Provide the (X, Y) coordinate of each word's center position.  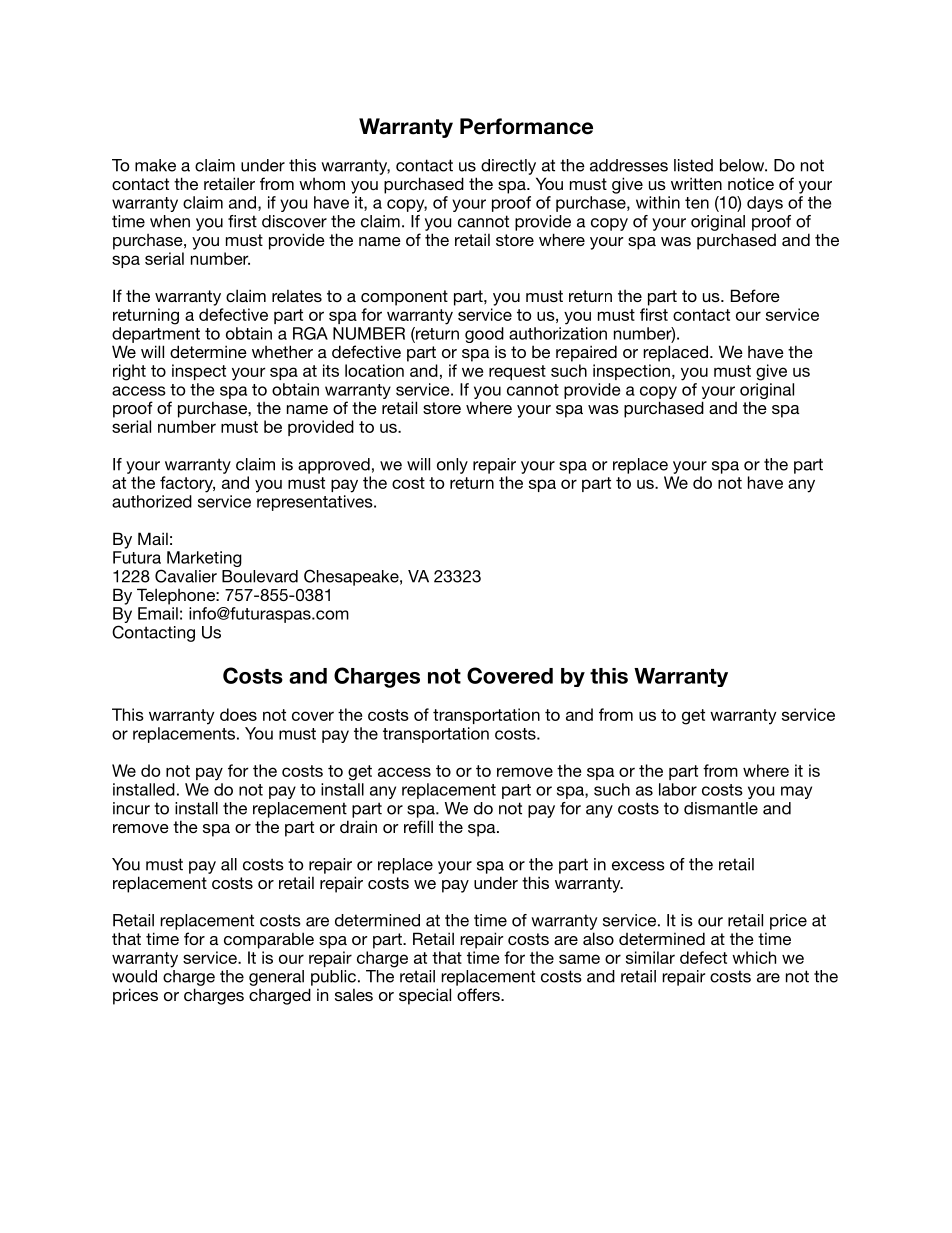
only (452, 466)
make (155, 165)
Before (755, 295)
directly (508, 167)
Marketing (204, 559)
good (484, 335)
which (754, 957)
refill (418, 826)
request (517, 372)
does (238, 714)
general (276, 978)
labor (678, 789)
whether (282, 351)
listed (693, 165)
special (425, 996)
